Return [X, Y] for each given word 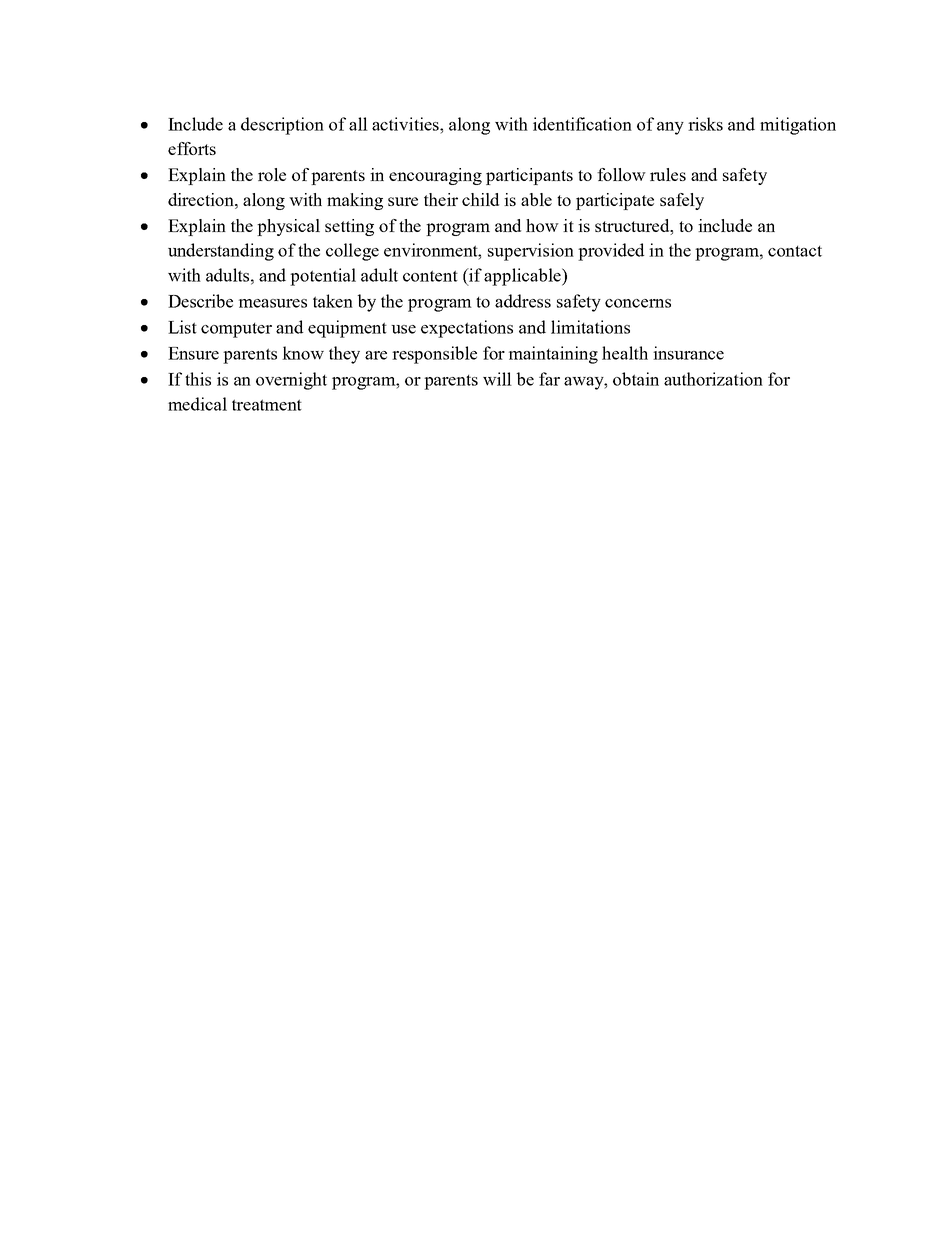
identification [582, 124]
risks [705, 124]
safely [682, 201]
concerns [638, 303]
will [497, 379]
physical [288, 227]
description [282, 126]
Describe [200, 301]
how [542, 225]
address [523, 301]
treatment [267, 405]
